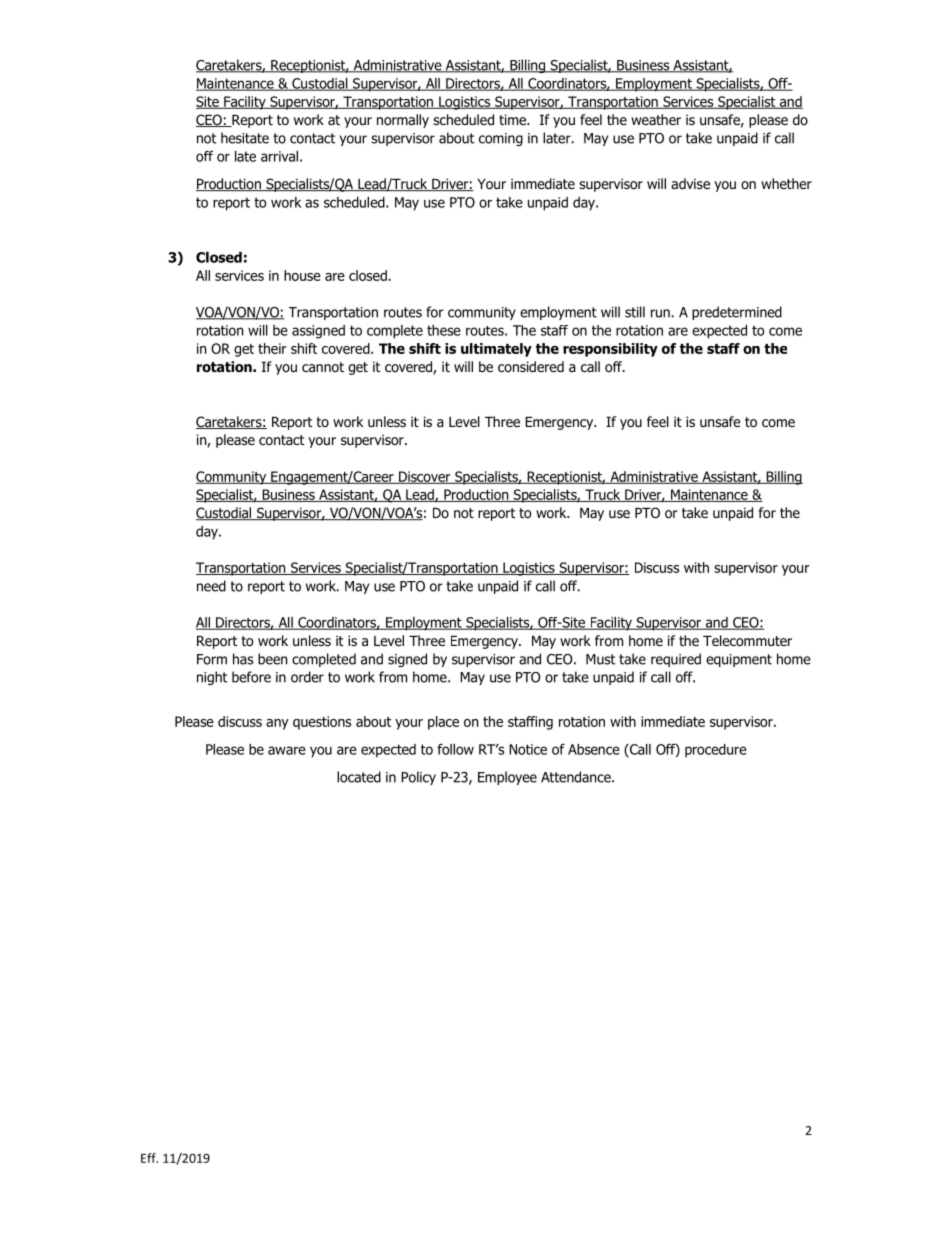 This screenshot has width=952, height=1233. Describe the element at coordinates (716, 751) in the screenshot. I see `procedure` at that location.
